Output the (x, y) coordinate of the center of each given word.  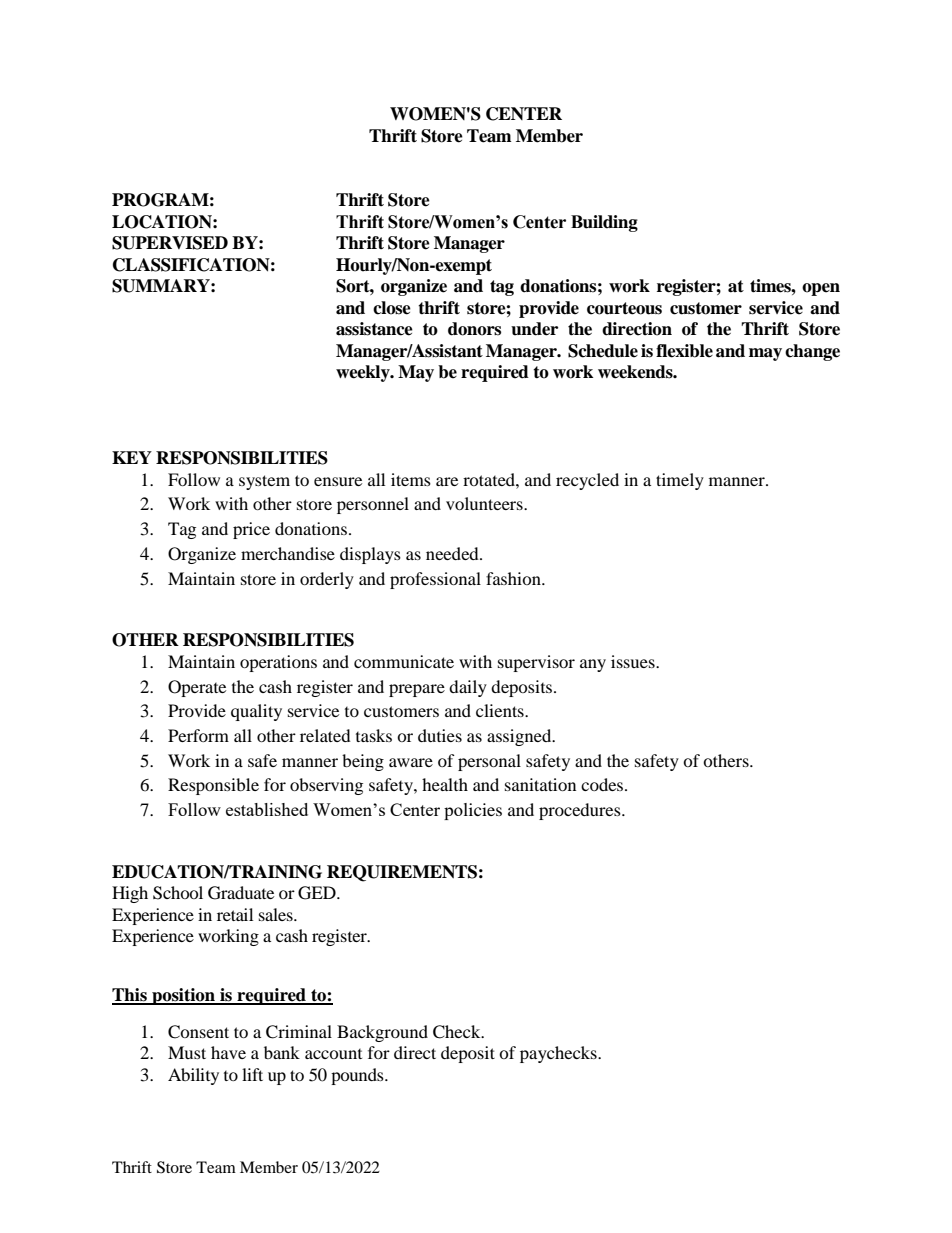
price (251, 530)
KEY (132, 457)
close (392, 308)
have (228, 1052)
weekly (364, 373)
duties (440, 735)
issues (634, 661)
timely (680, 481)
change (812, 352)
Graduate (241, 893)
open (821, 289)
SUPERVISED (170, 243)
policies (473, 811)
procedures (581, 811)
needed (453, 553)
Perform (198, 735)
